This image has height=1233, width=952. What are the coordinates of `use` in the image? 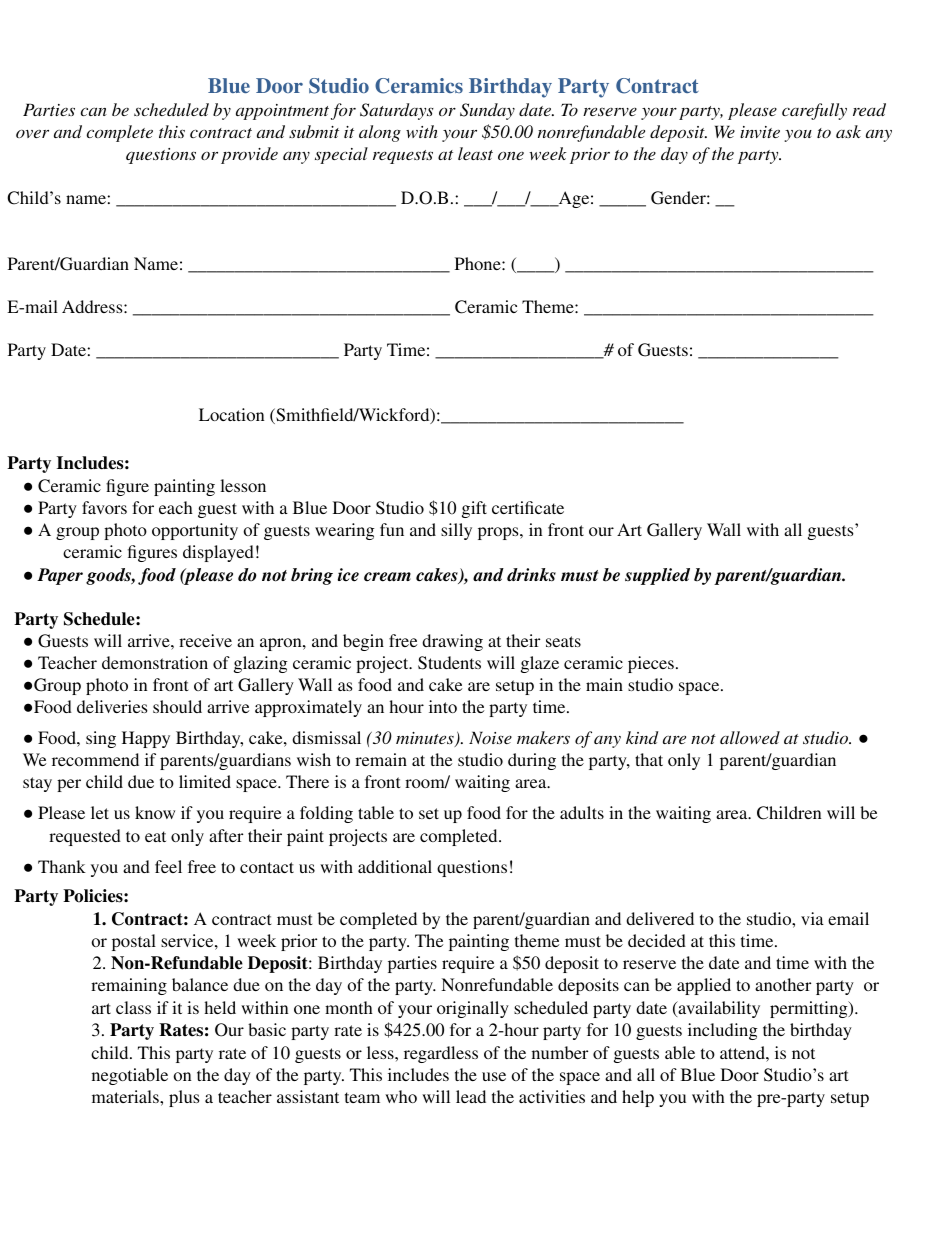 It's located at (494, 1076).
